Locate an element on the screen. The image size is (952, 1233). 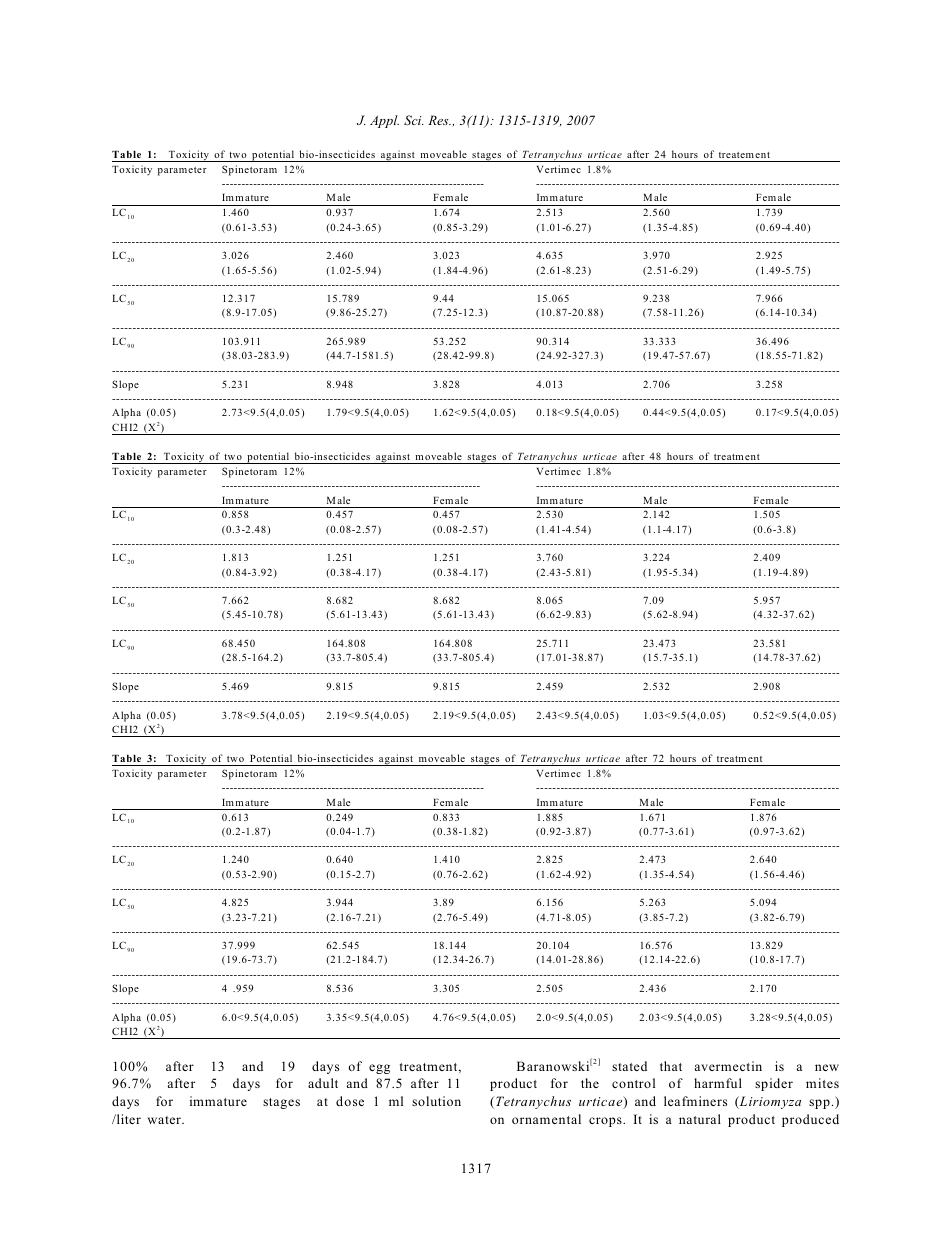
the is located at coordinates (590, 1083).
